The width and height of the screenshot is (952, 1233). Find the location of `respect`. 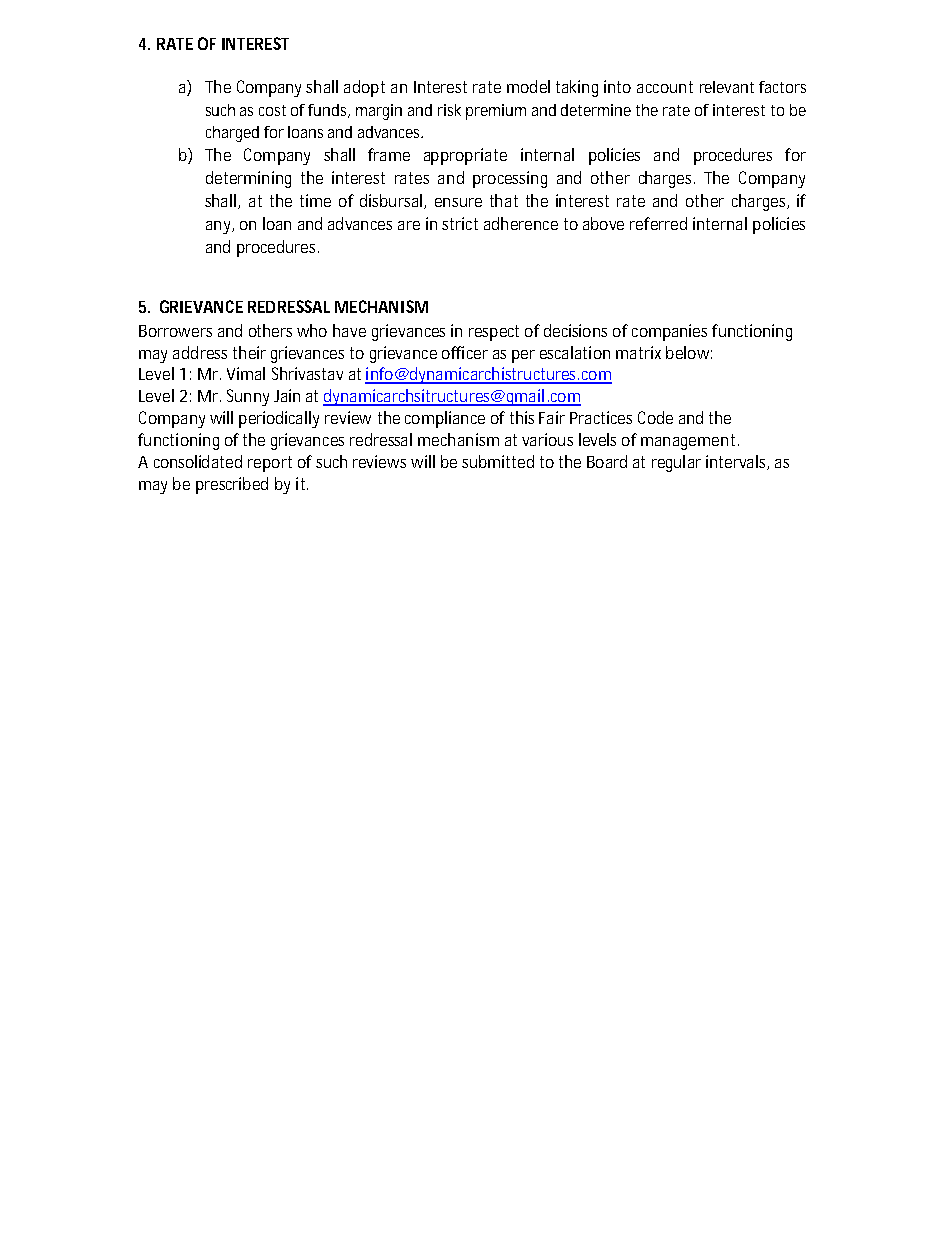

respect is located at coordinates (494, 333).
